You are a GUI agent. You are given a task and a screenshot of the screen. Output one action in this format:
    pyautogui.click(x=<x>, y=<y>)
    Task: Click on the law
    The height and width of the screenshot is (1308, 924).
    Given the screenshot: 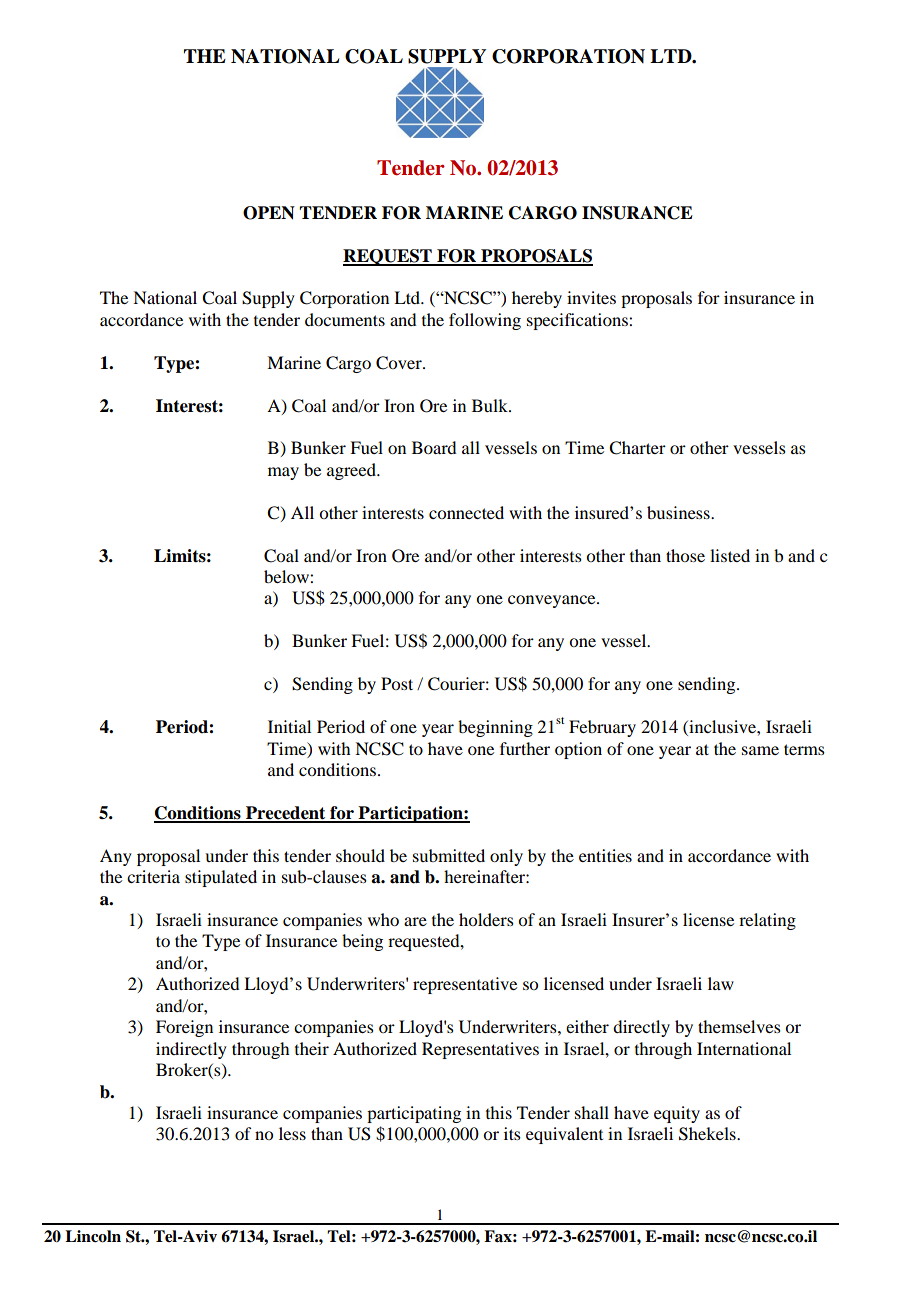 What is the action you would take?
    pyautogui.click(x=721, y=983)
